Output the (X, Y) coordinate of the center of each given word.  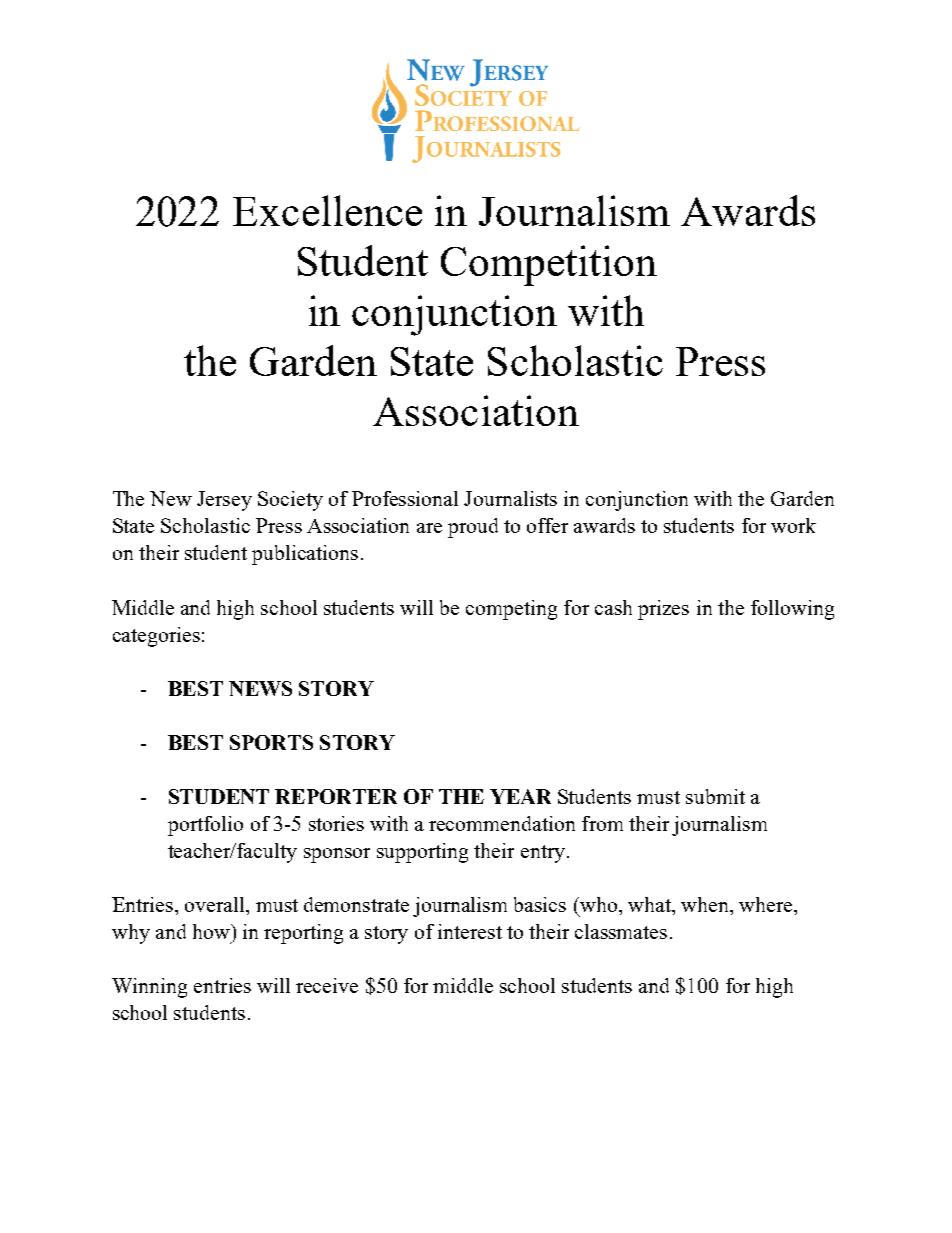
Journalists (510, 498)
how (212, 931)
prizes (663, 610)
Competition (549, 265)
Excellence (327, 210)
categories (156, 637)
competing (511, 610)
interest (470, 931)
